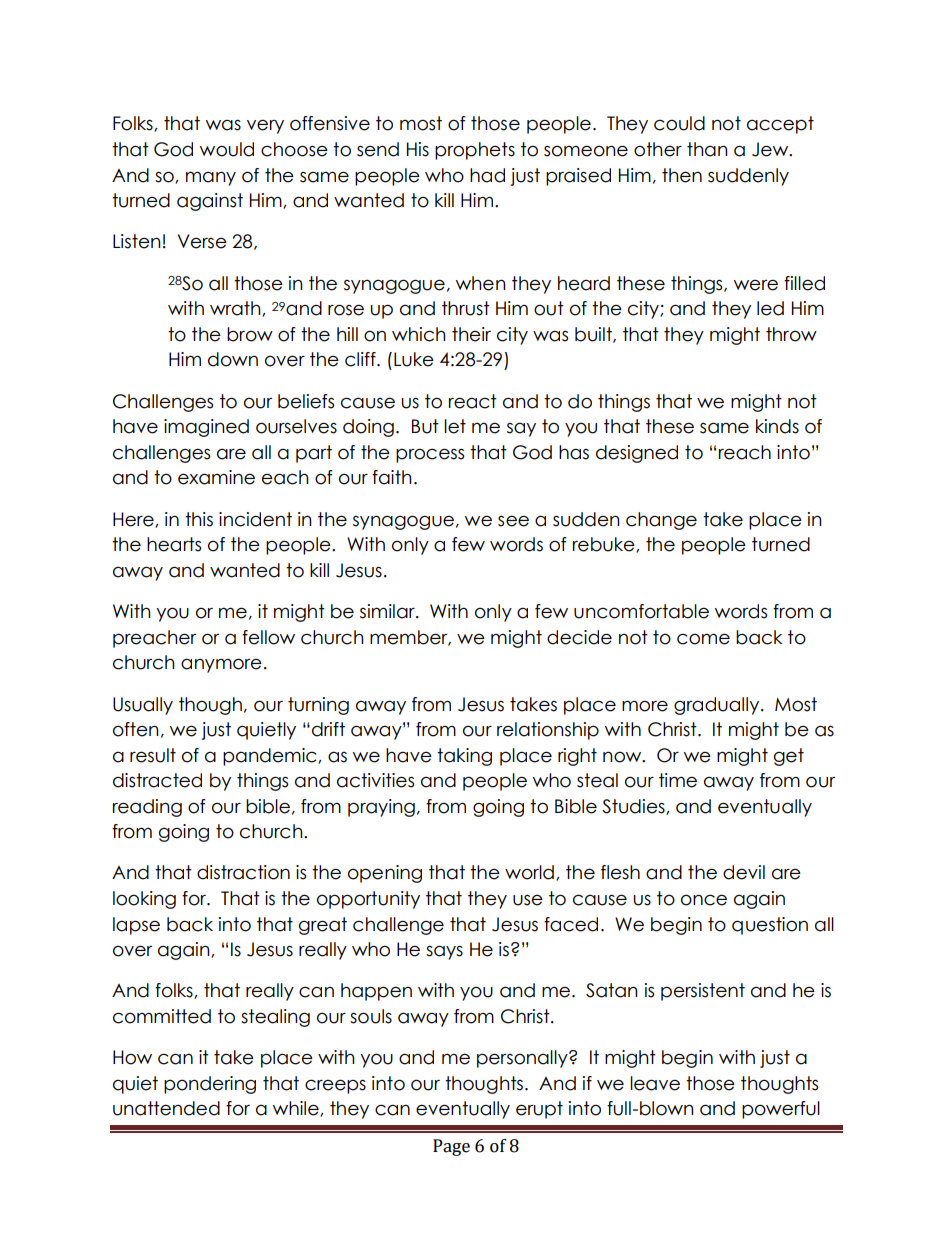 Image resolution: width=952 pixels, height=1233 pixels. Describe the element at coordinates (777, 426) in the screenshot. I see `kinds` at that location.
